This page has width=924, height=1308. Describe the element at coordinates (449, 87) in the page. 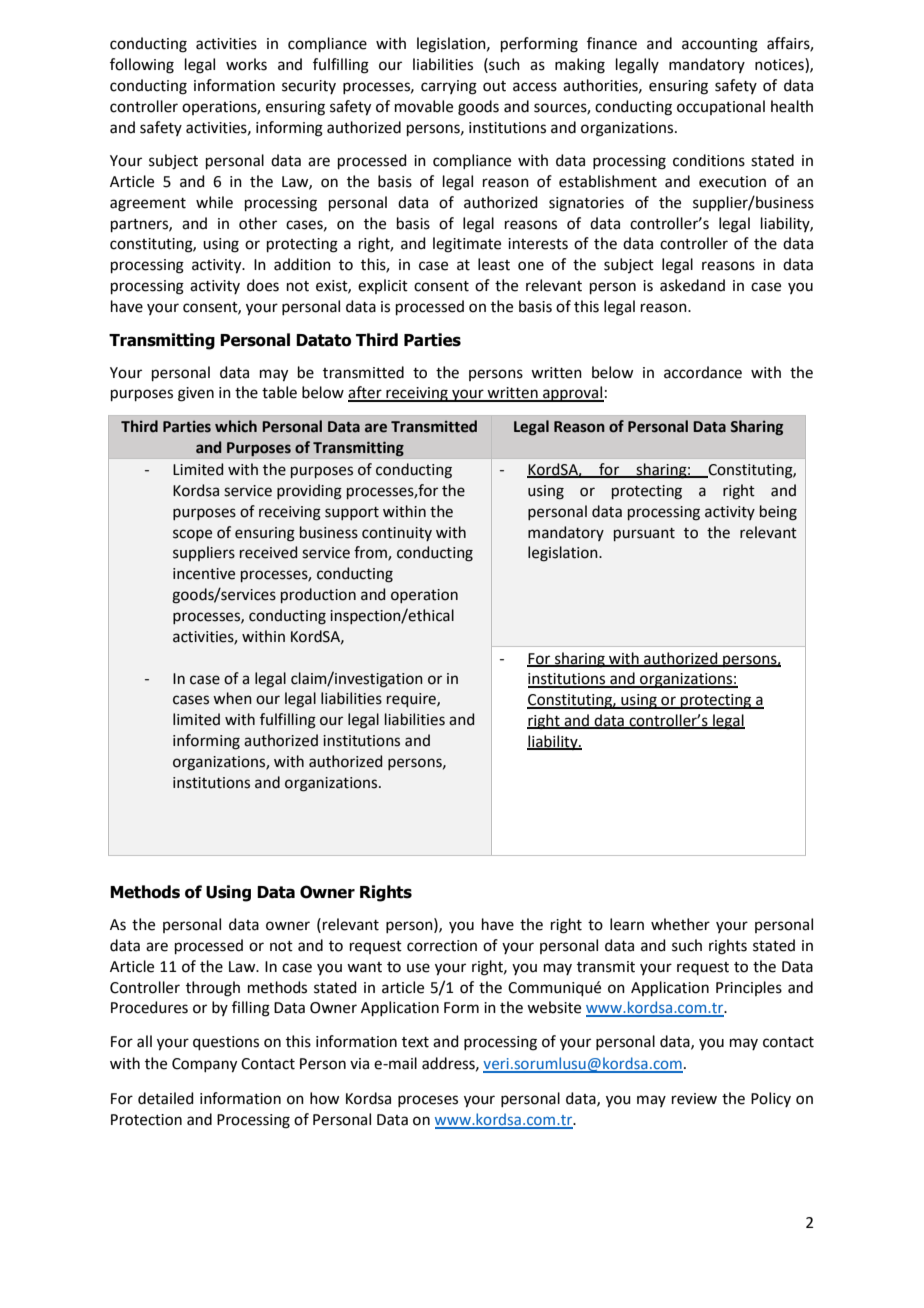

I see `carrying` at that location.
